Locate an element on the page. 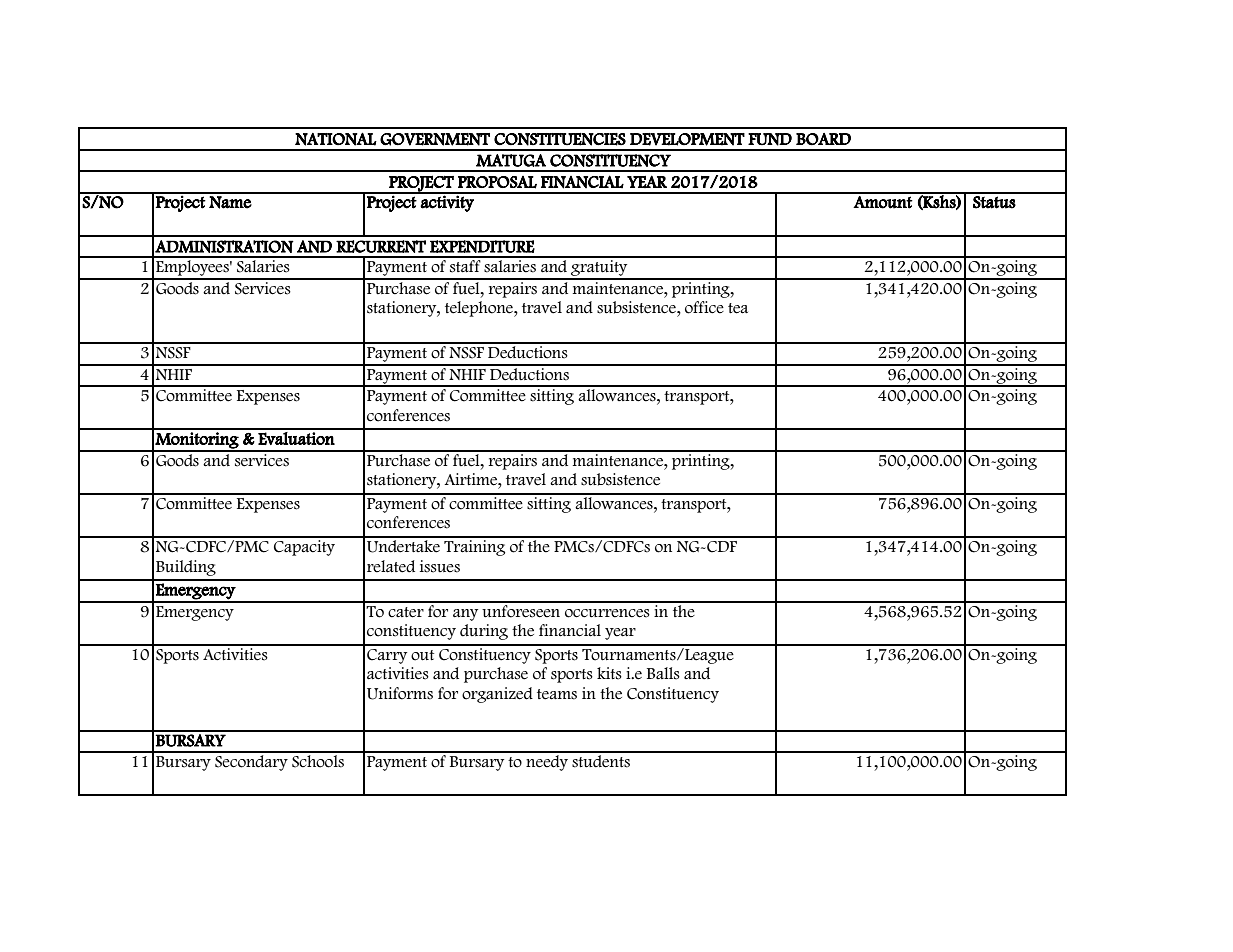 The image size is (1233, 952). PROPOSAL is located at coordinates (497, 182).
